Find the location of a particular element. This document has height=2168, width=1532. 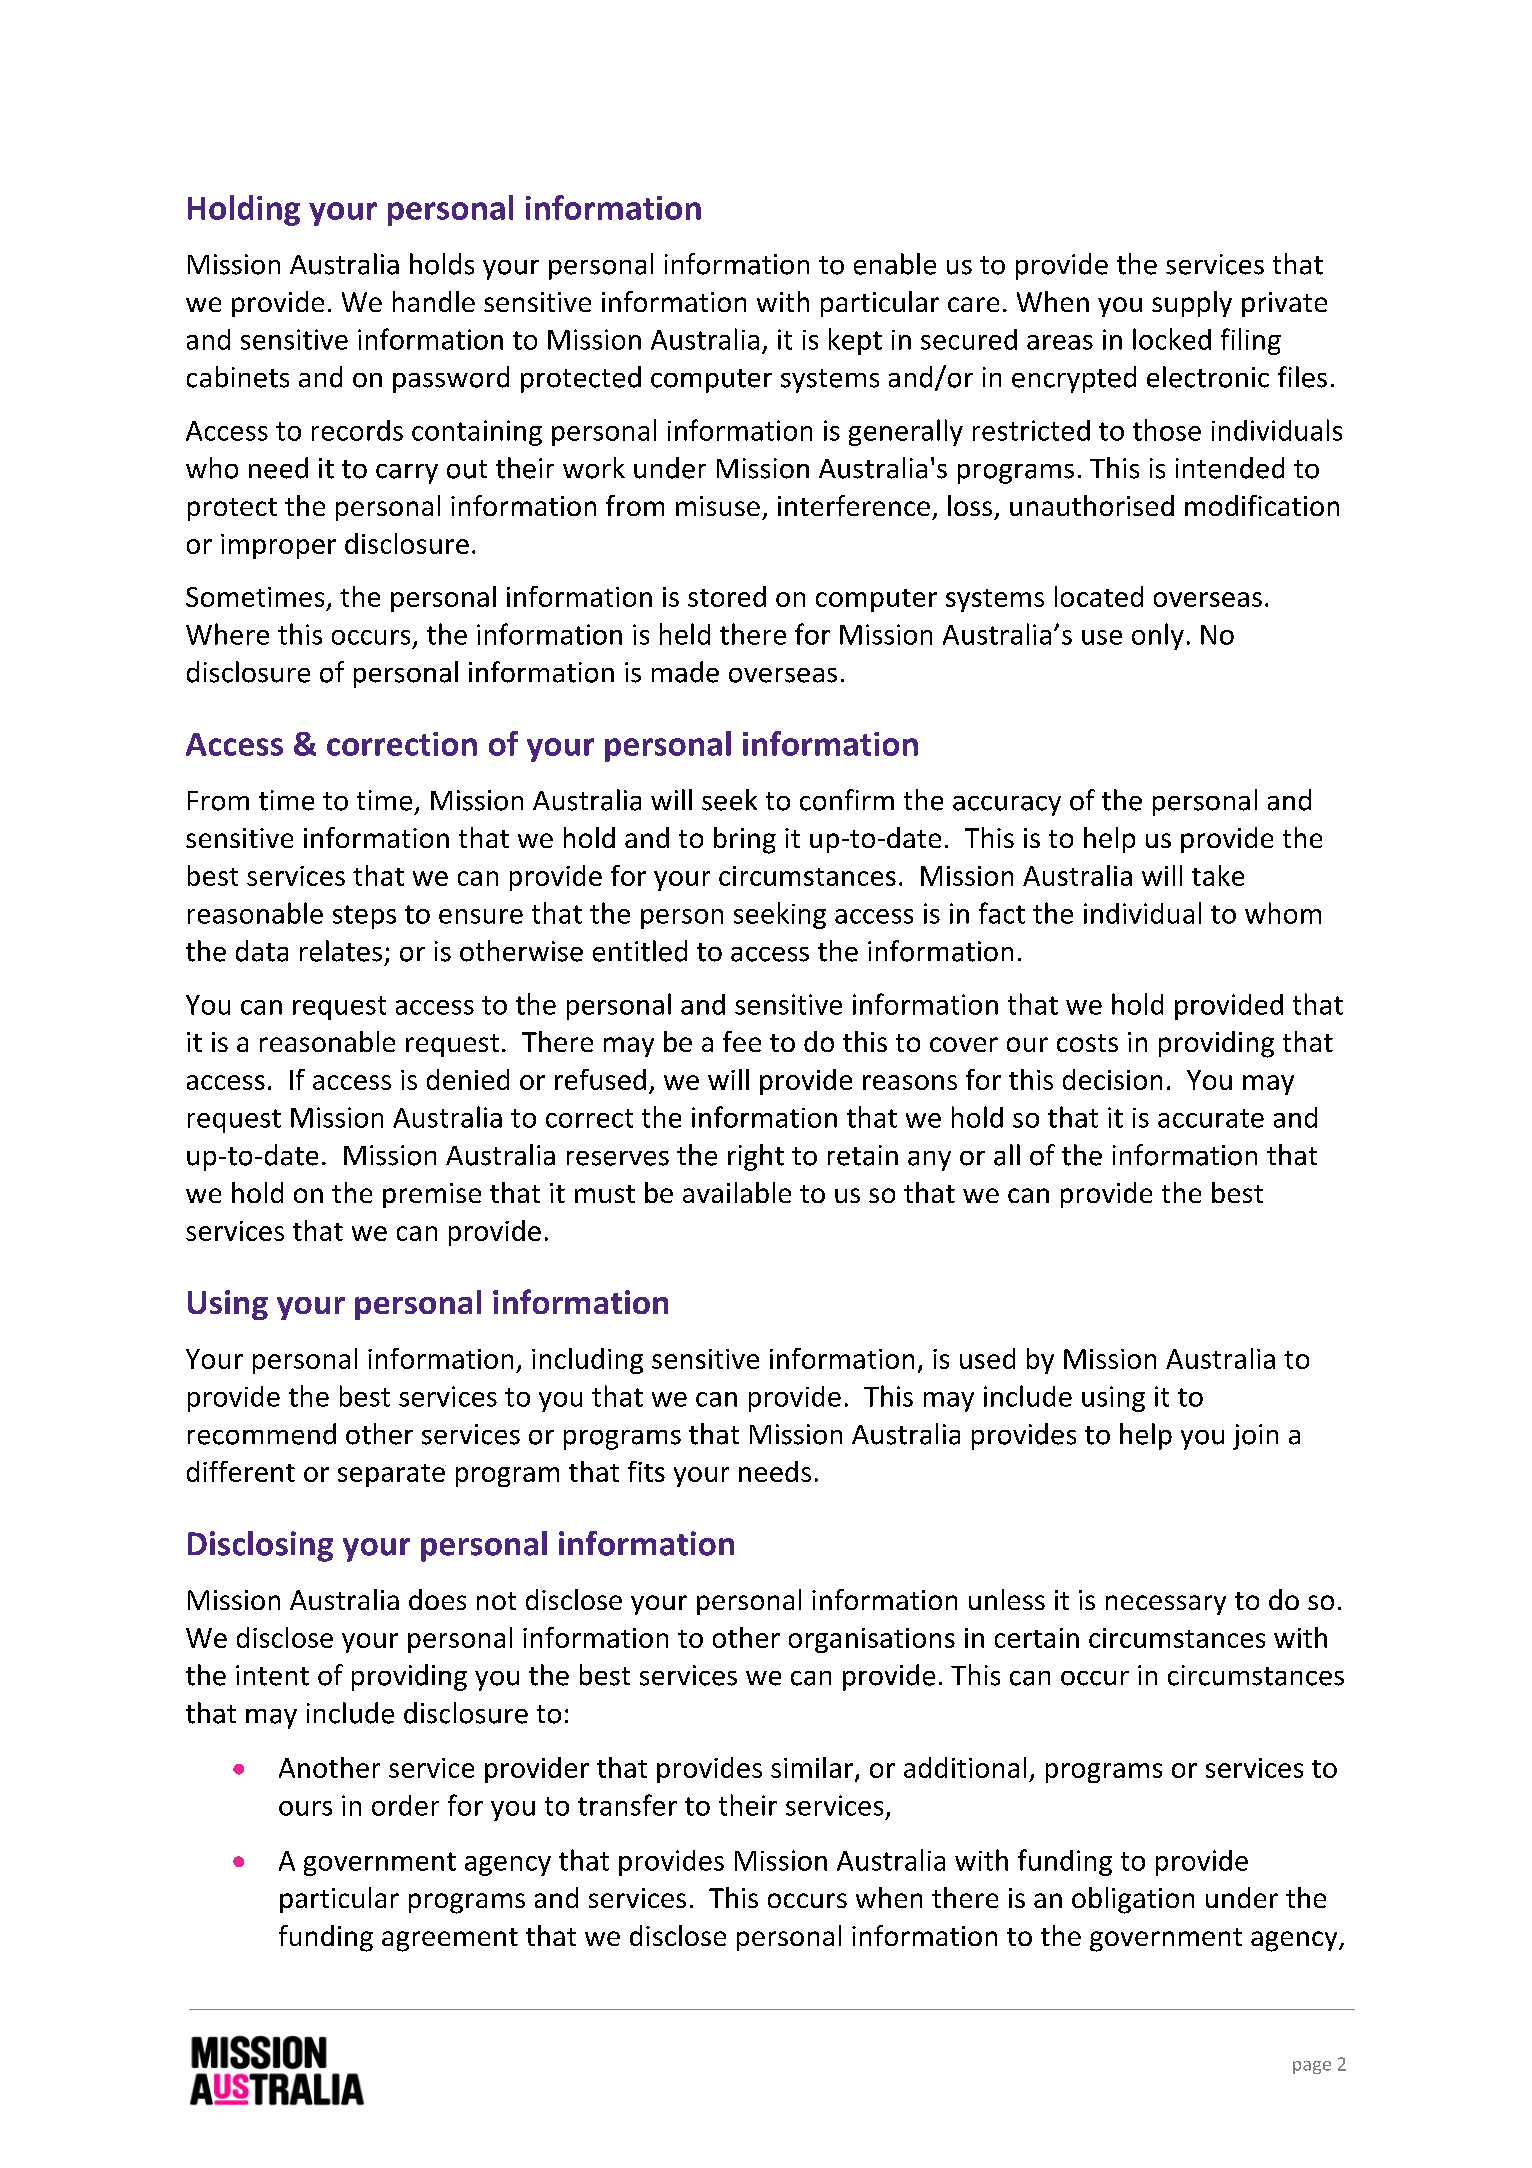

transfer is located at coordinates (627, 1805).
